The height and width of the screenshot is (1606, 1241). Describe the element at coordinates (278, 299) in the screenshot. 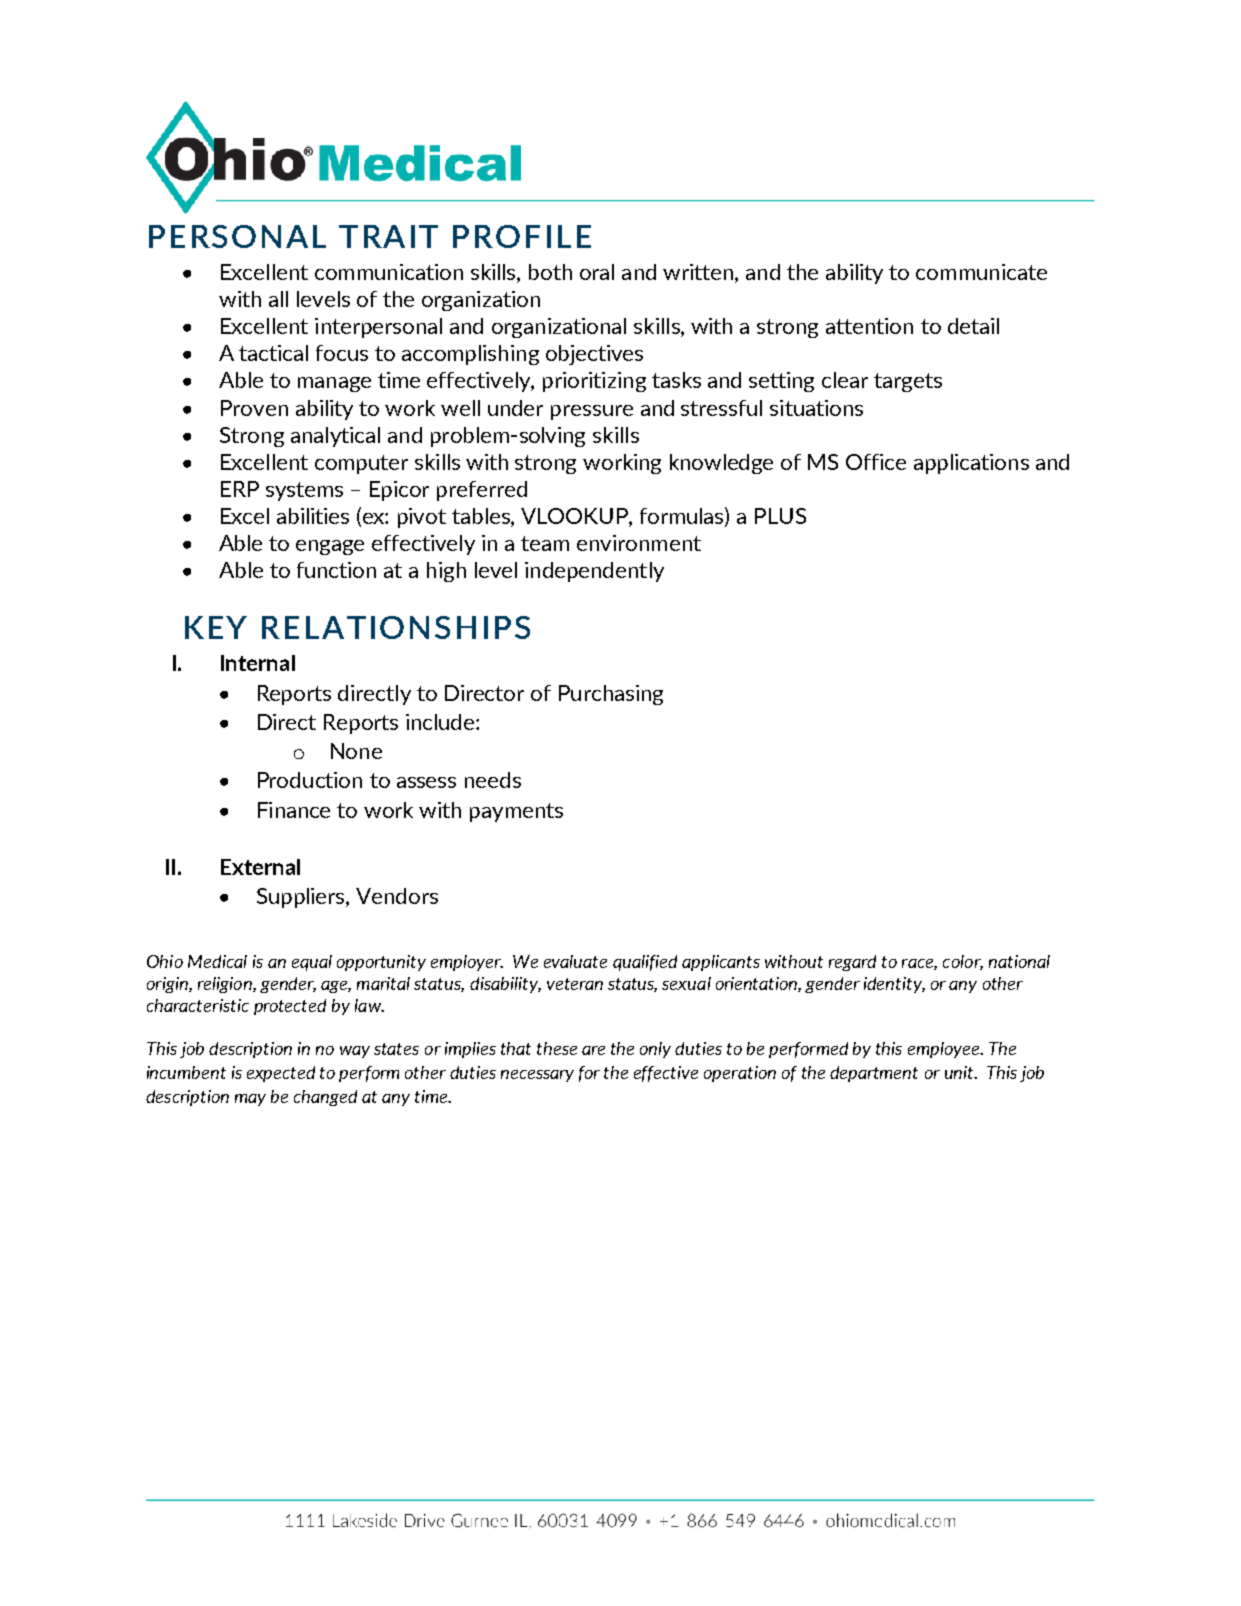

I see `all` at that location.
